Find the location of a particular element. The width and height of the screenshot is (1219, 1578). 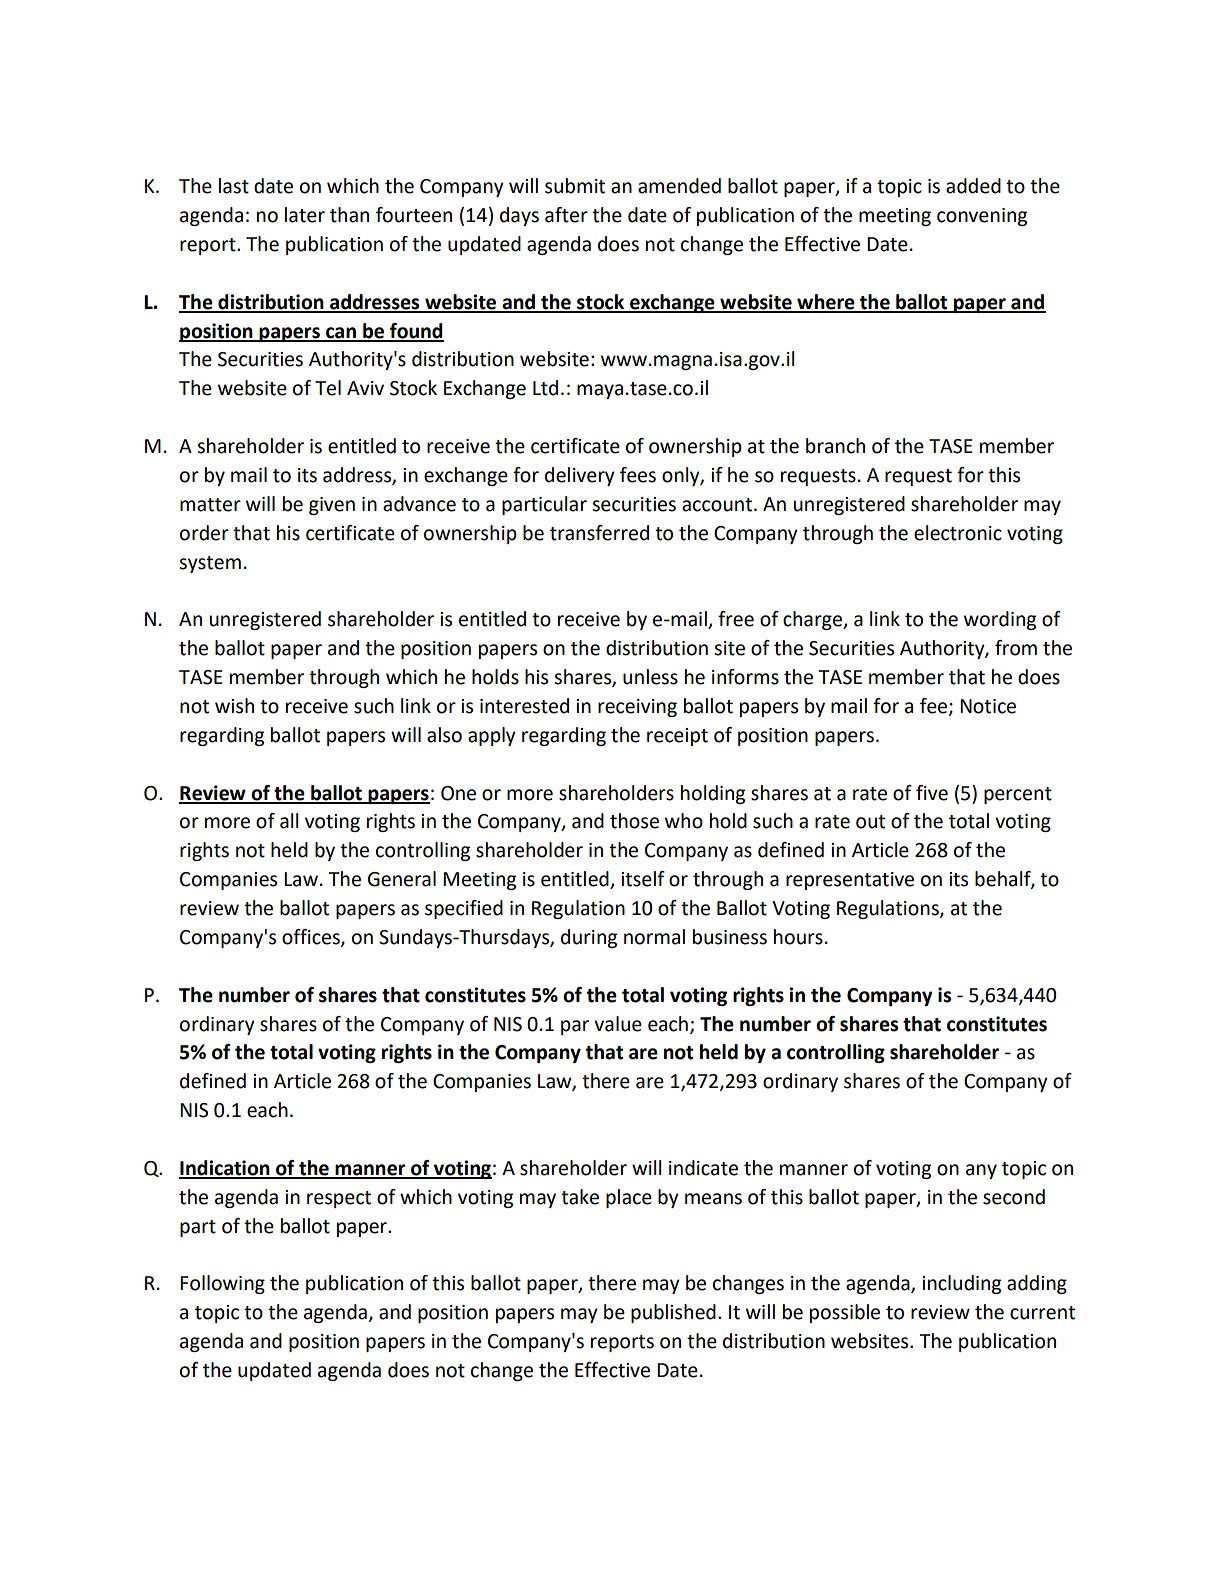

Following is located at coordinates (222, 1284).
